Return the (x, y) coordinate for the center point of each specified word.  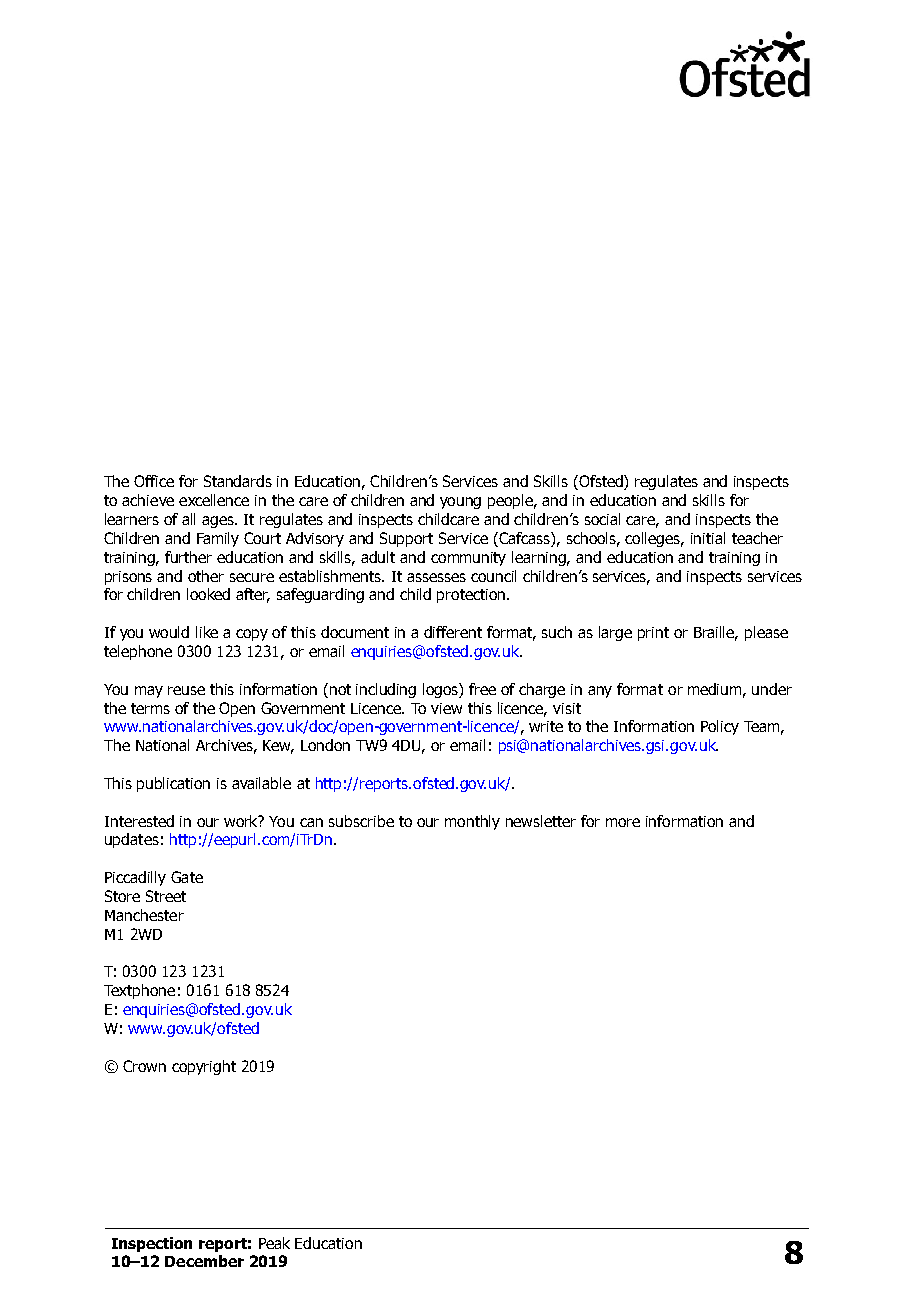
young (460, 503)
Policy (720, 727)
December (204, 1261)
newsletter (541, 821)
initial (708, 538)
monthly (472, 822)
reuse (186, 690)
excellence (214, 500)
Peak (274, 1243)
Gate (187, 877)
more (623, 822)
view (446, 708)
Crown (144, 1066)
